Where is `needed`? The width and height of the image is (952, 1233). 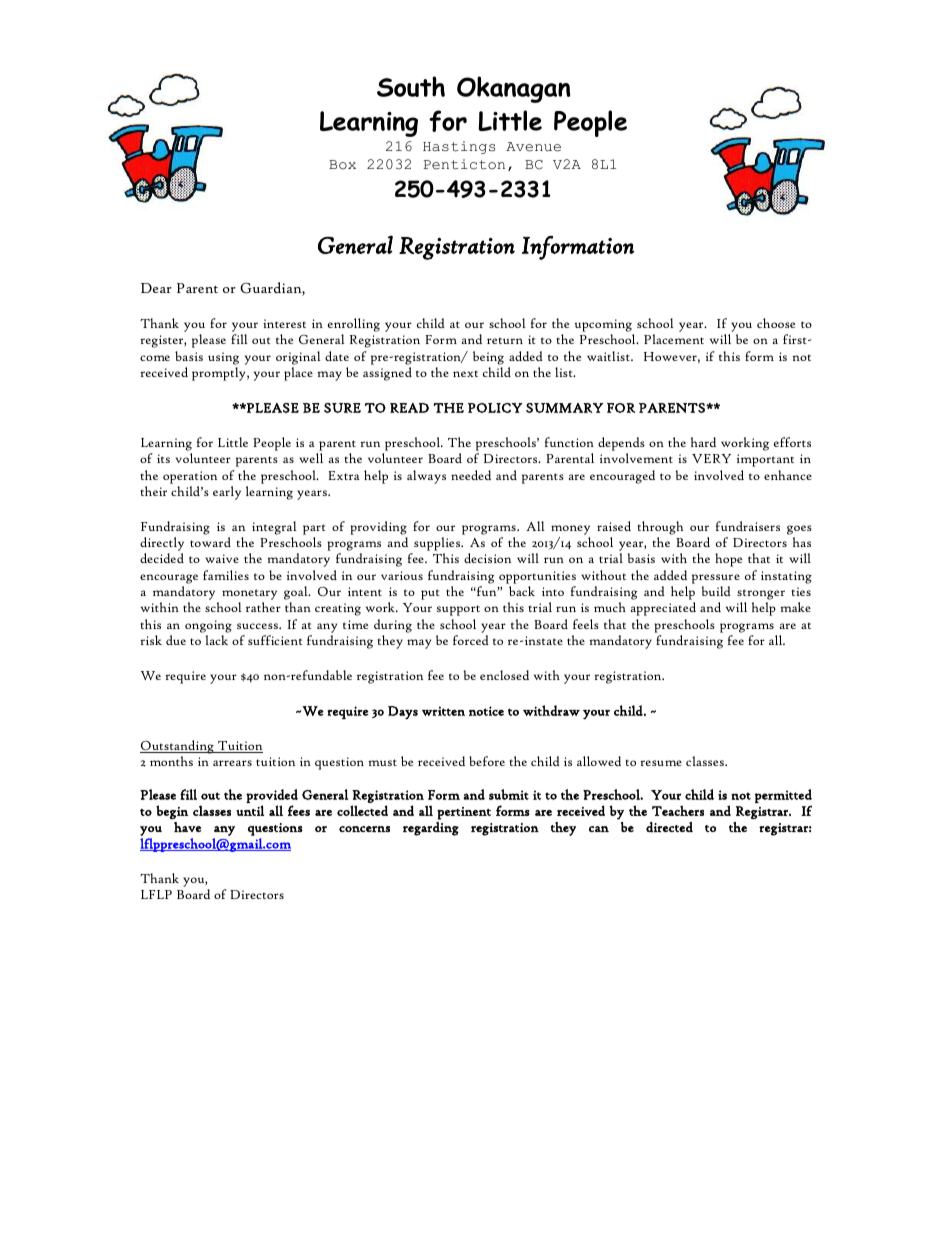
needed is located at coordinates (471, 475).
